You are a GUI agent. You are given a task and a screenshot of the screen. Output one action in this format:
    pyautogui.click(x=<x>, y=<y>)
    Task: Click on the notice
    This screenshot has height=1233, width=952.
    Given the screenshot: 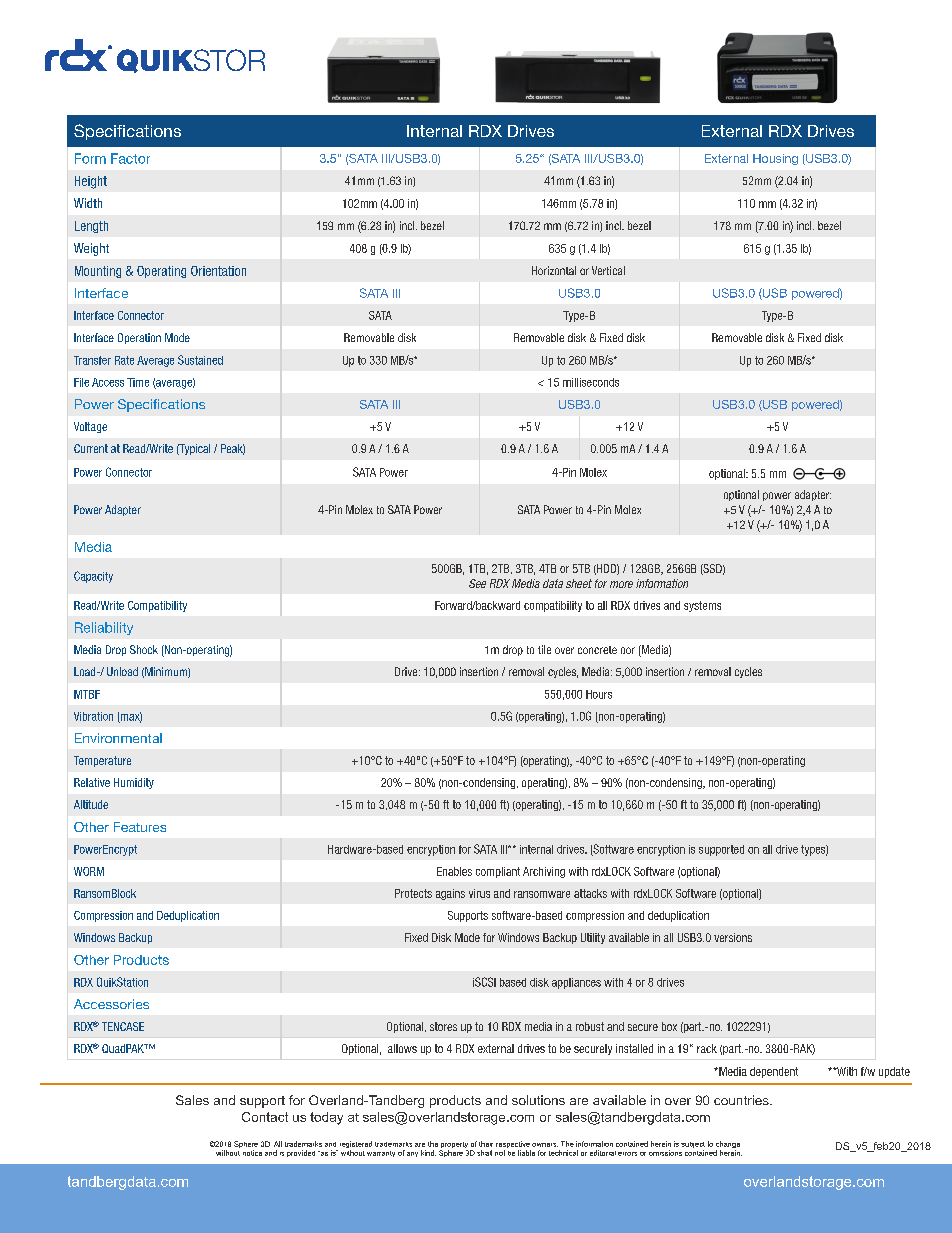 What is the action you would take?
    pyautogui.click(x=252, y=1153)
